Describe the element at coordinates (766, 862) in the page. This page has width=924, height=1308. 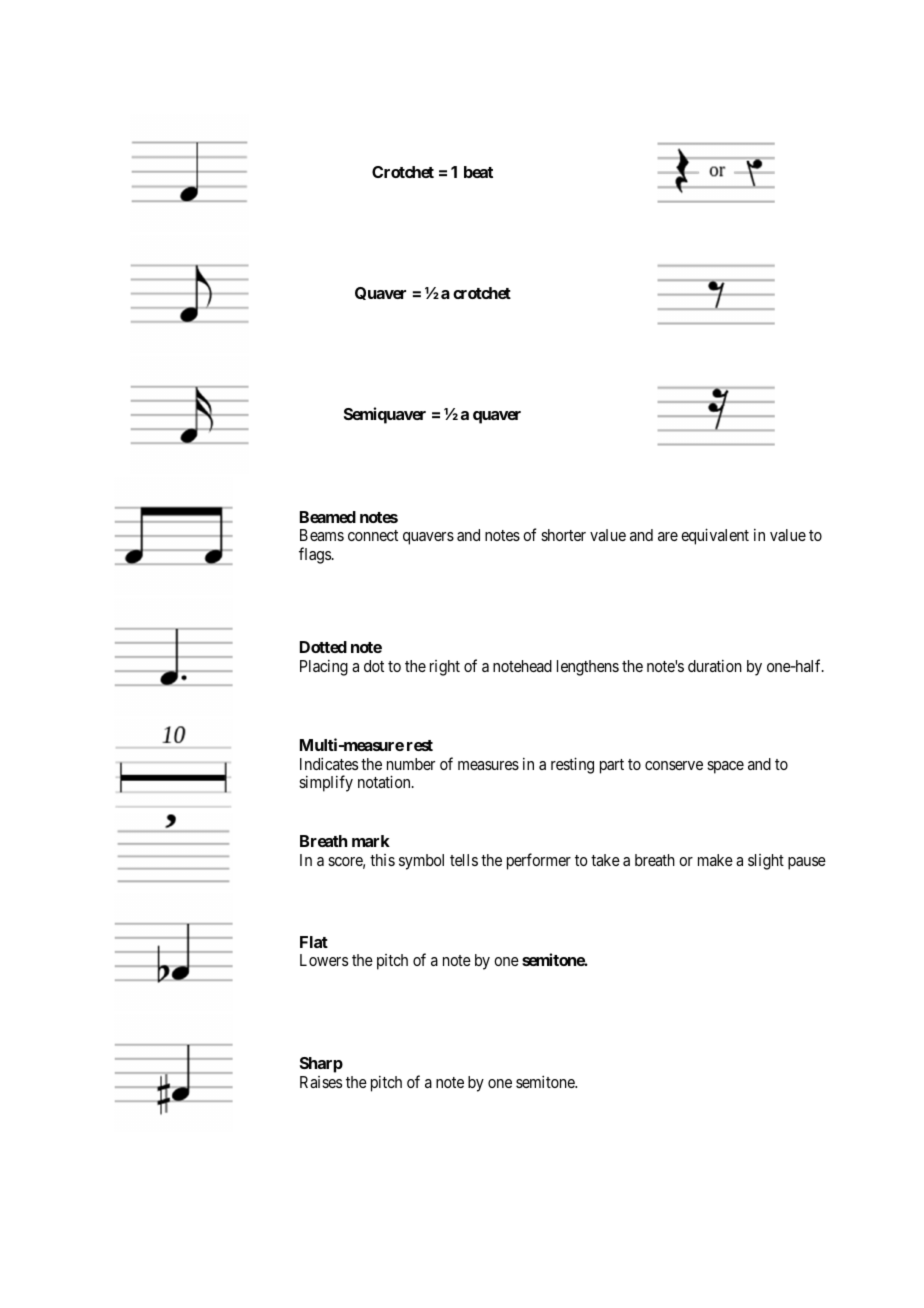
I see `slight` at that location.
